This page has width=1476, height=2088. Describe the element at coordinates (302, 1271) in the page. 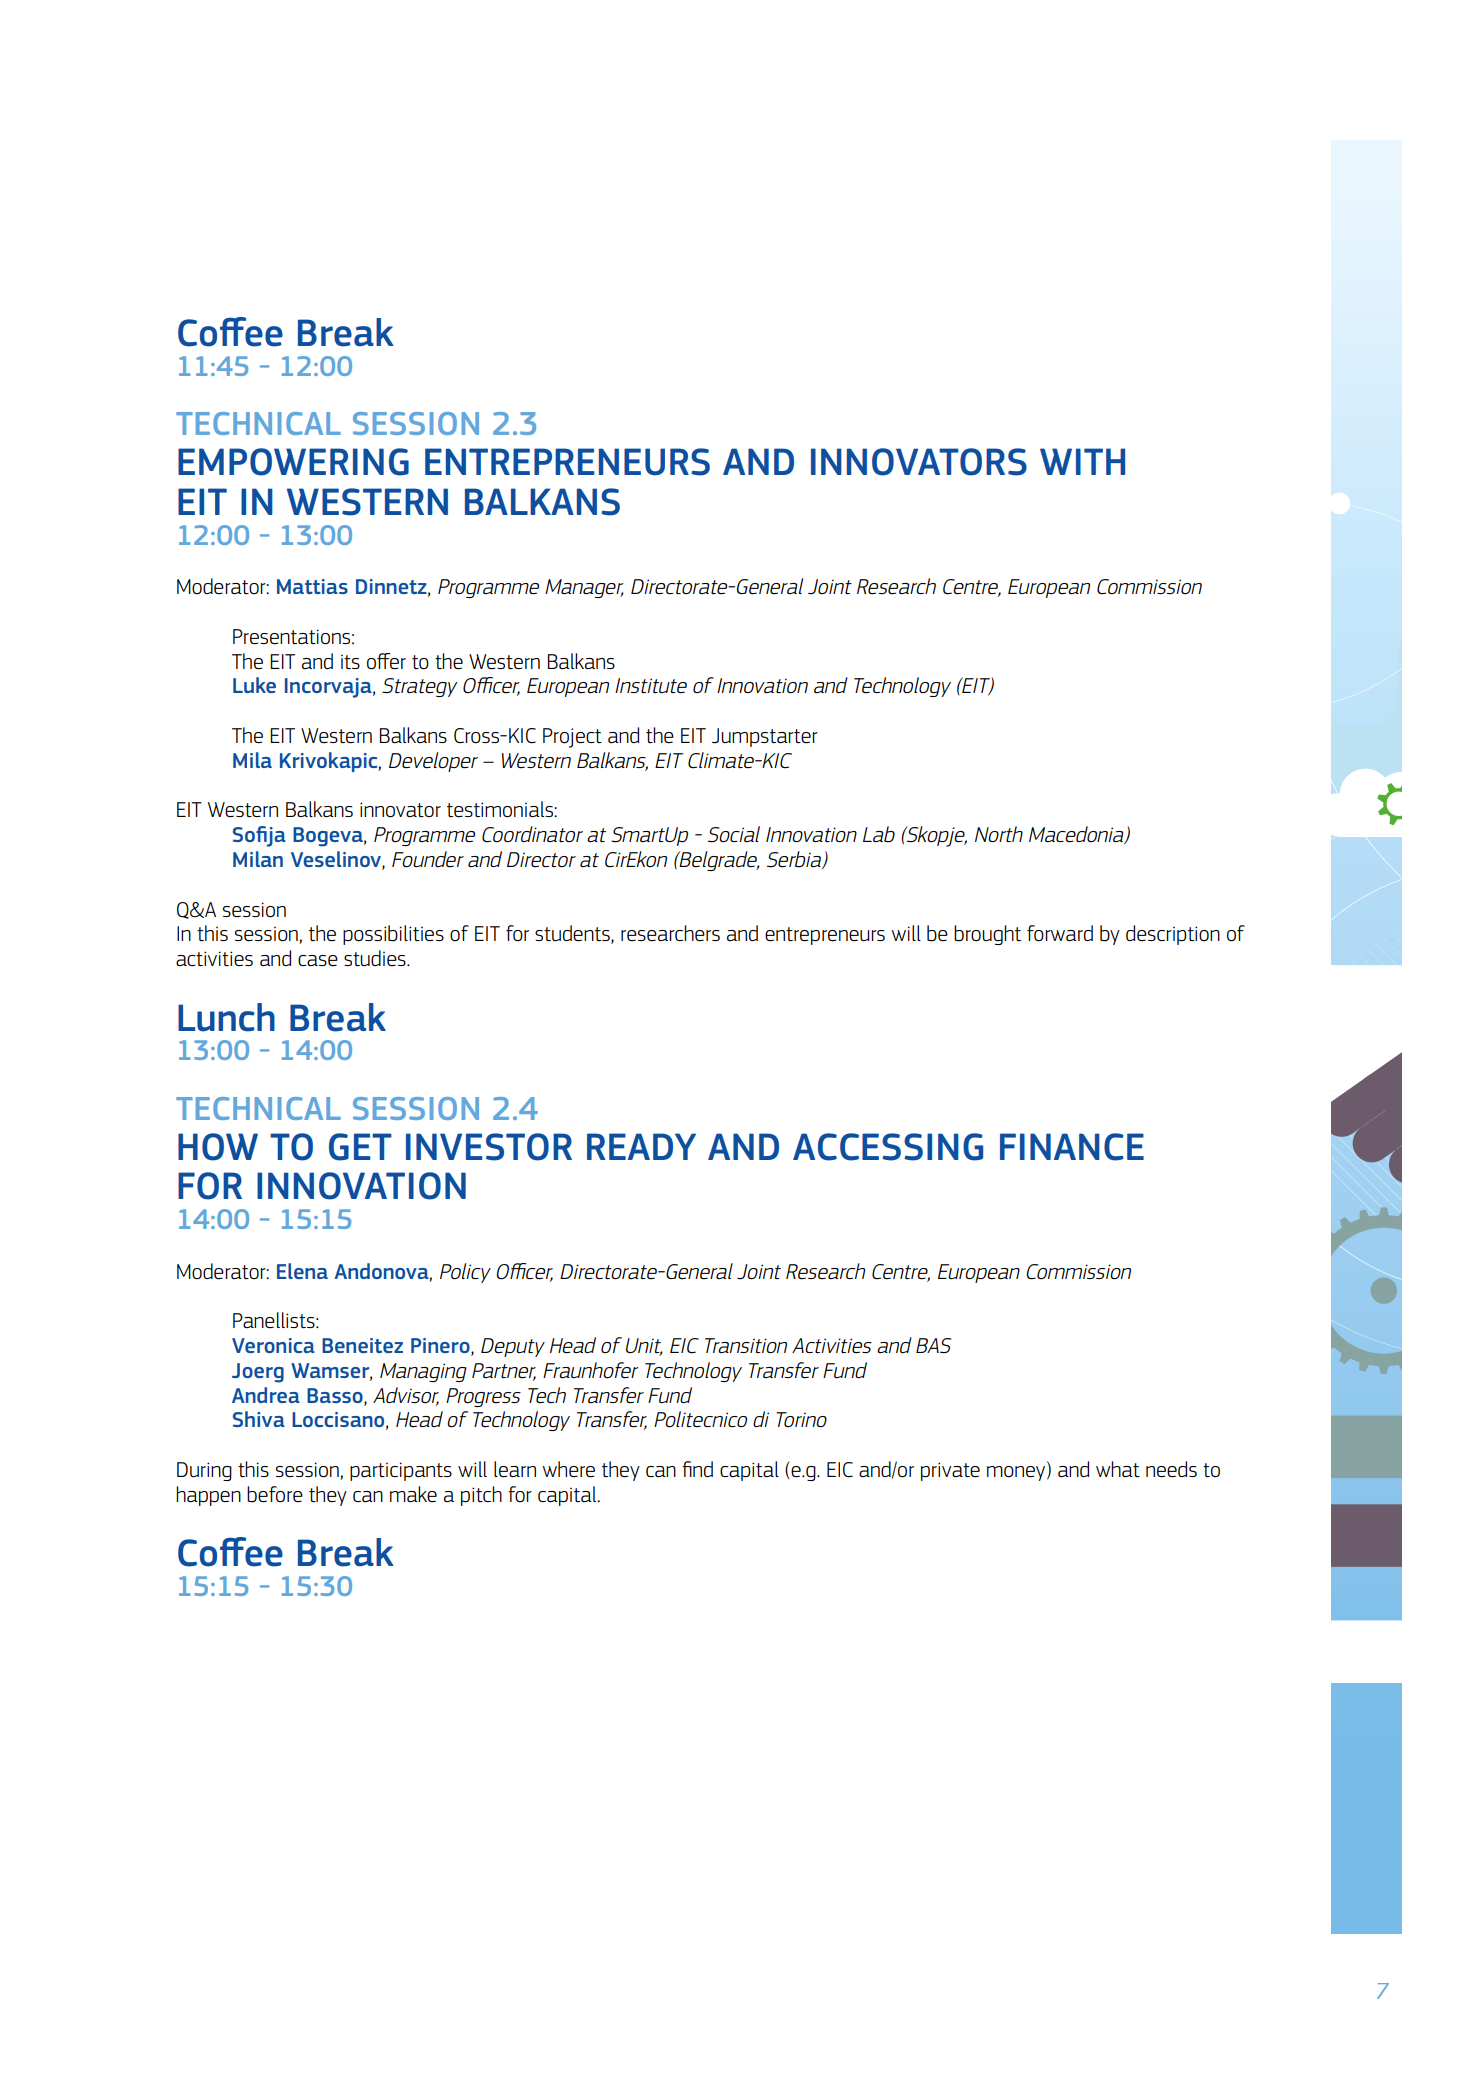

I see `Elena` at that location.
